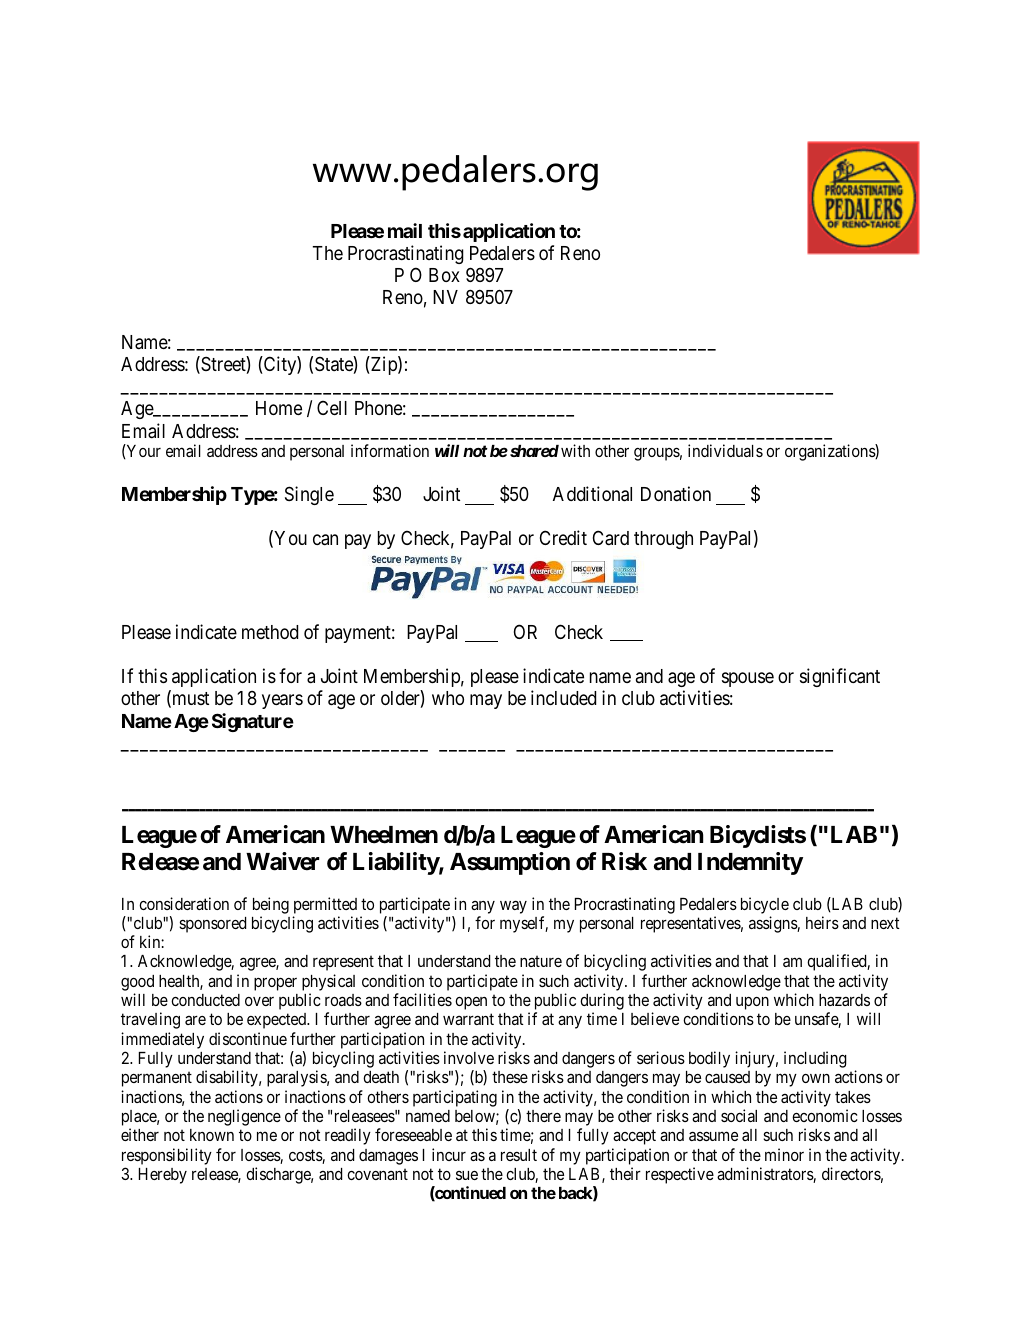 Image resolution: width=1027 pixels, height=1329 pixels. Describe the element at coordinates (444, 275) in the screenshot. I see `Box` at that location.
